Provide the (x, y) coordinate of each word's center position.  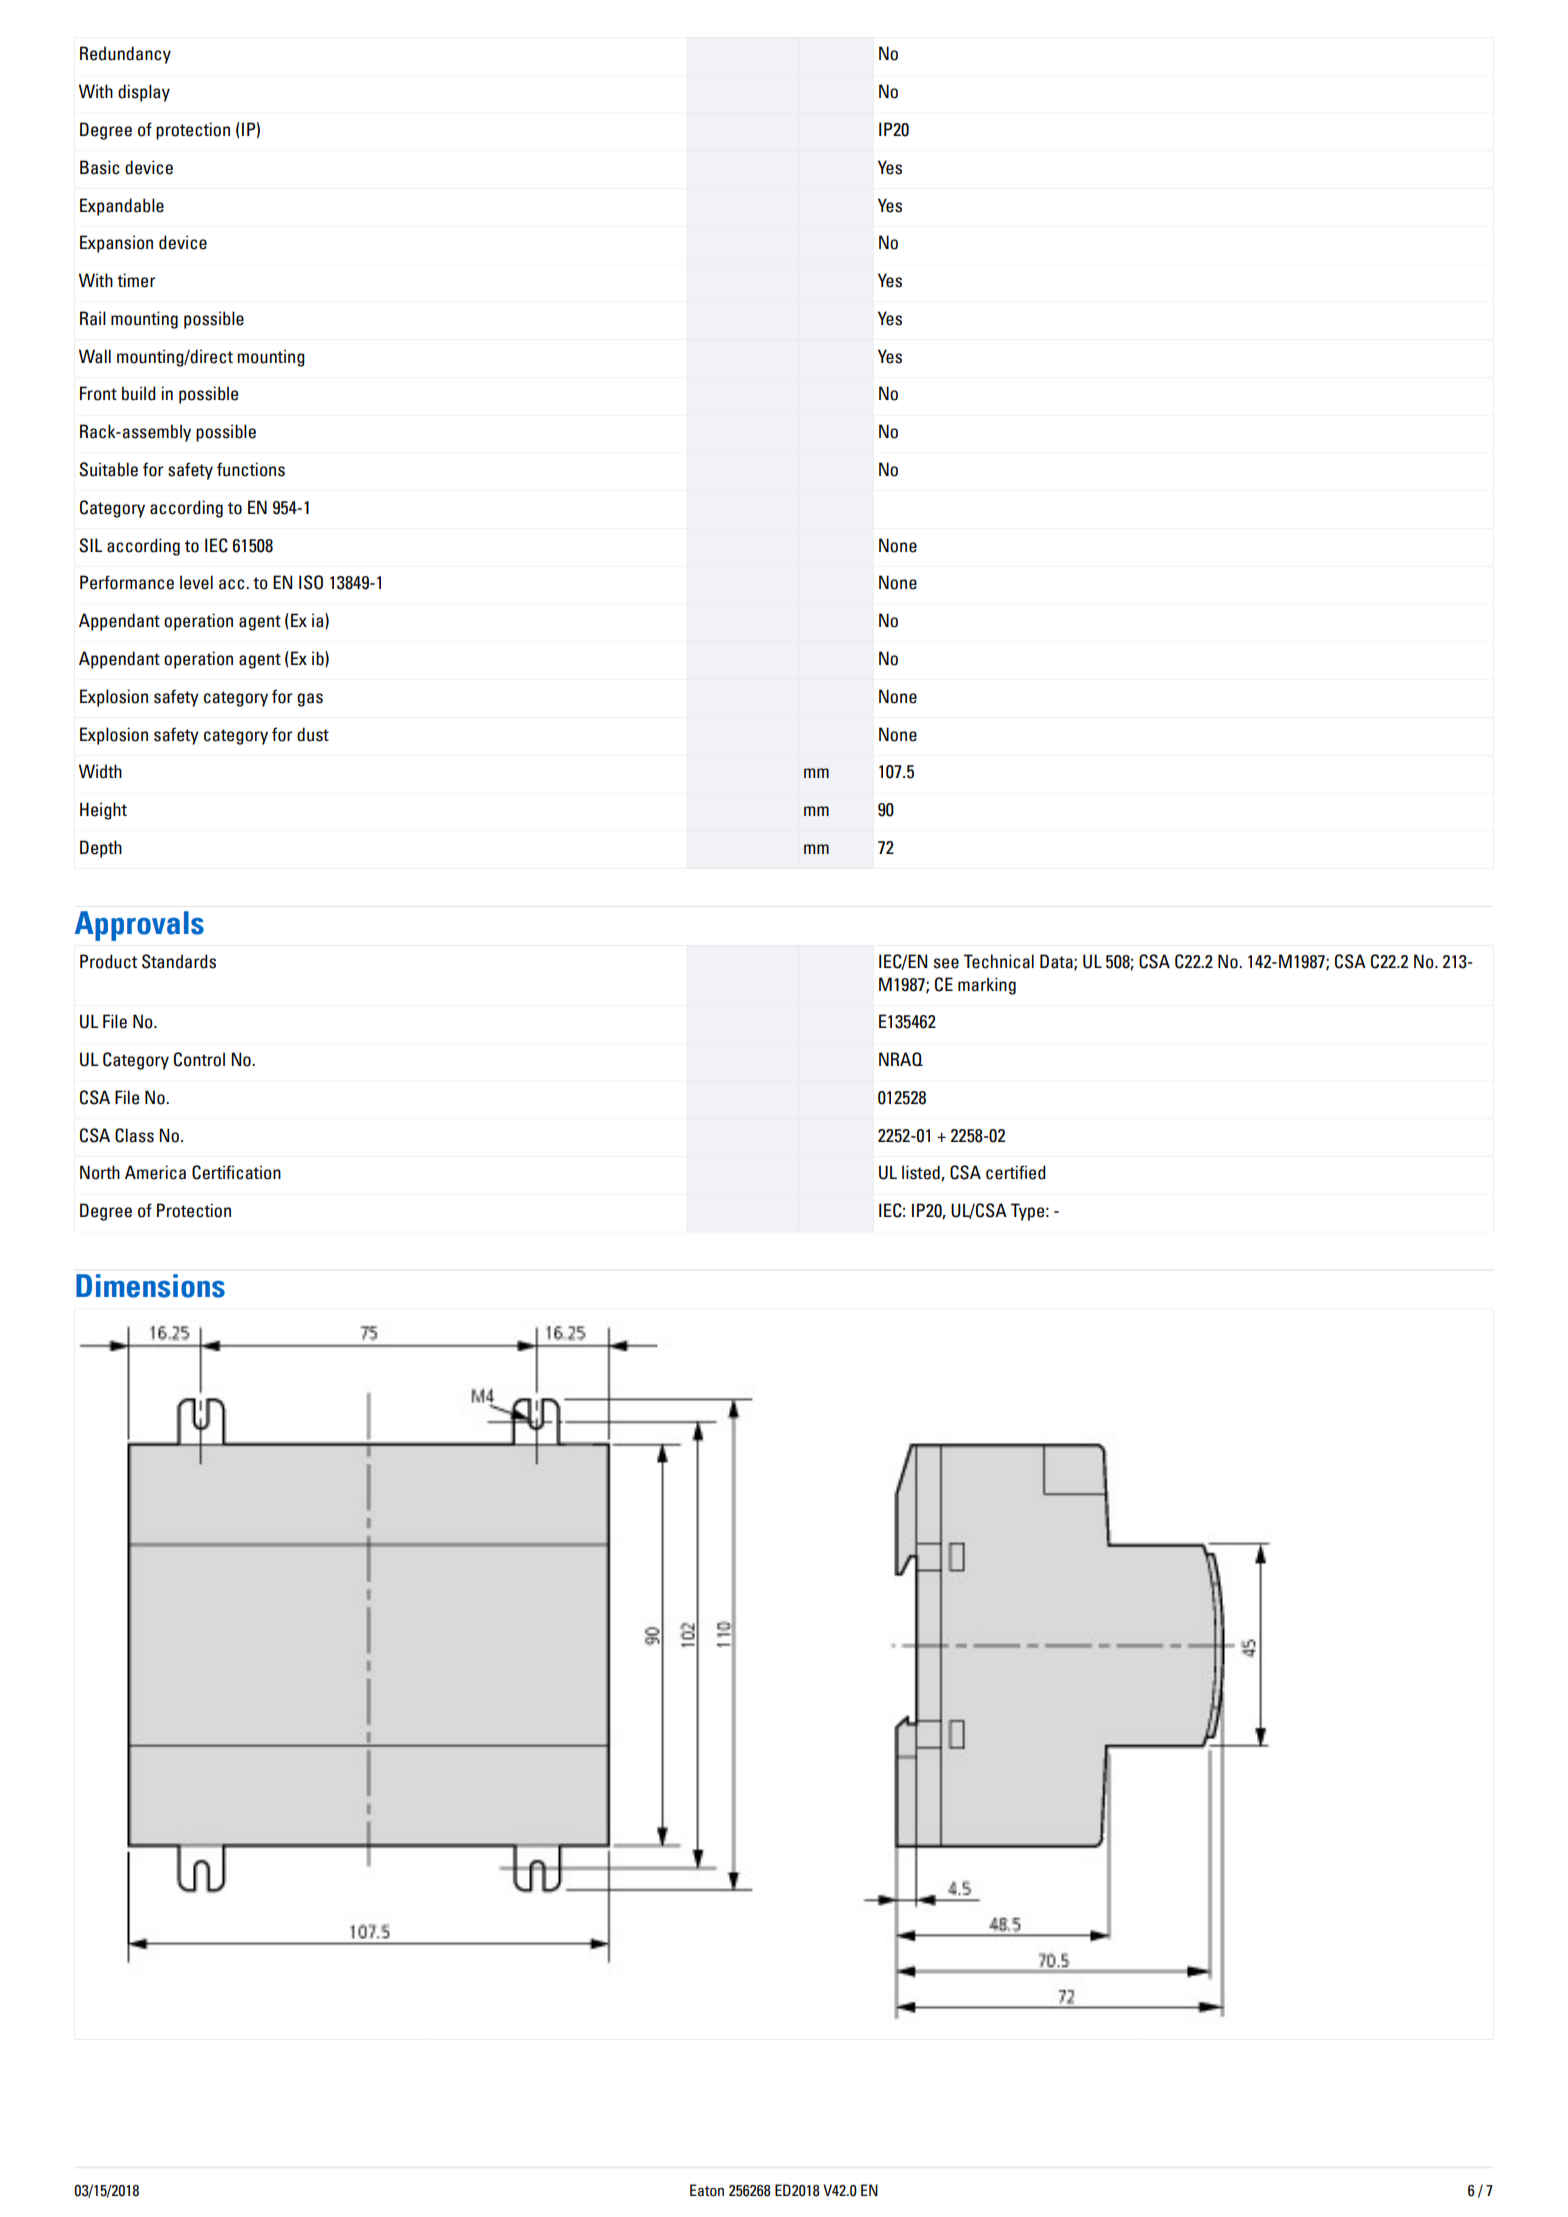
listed (922, 1173)
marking (987, 986)
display (144, 93)
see (946, 963)
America (155, 1172)
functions (251, 469)
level (196, 582)
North (100, 1172)
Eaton (707, 2190)
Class (134, 1135)
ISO (311, 582)
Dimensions (150, 1286)
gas (310, 700)
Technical (998, 961)
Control (199, 1059)
